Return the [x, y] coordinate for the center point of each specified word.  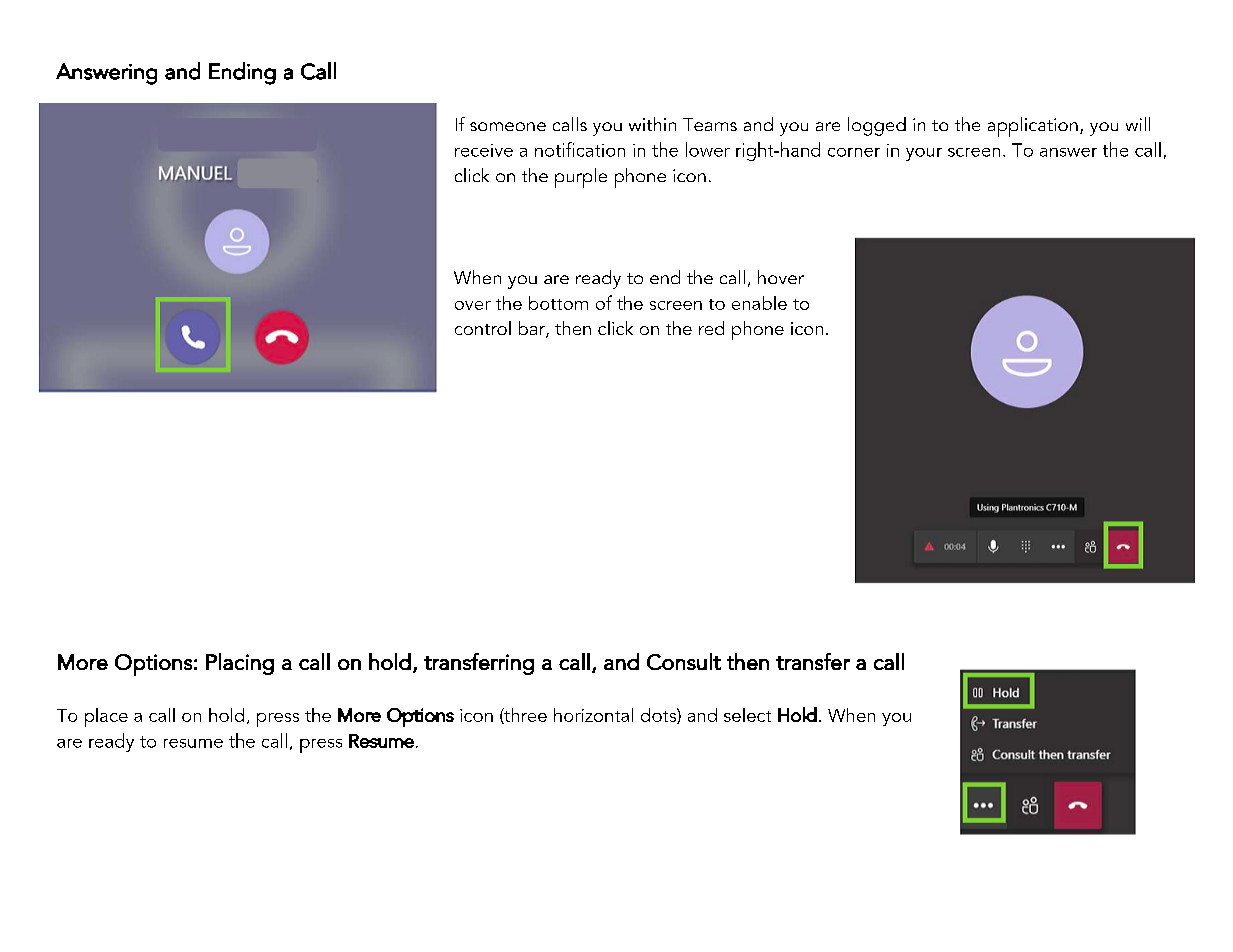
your [924, 154]
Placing [240, 664]
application [1033, 127]
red [711, 328]
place [106, 717]
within [652, 124]
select [747, 715]
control [483, 328]
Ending [242, 73]
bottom [558, 303]
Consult [684, 661]
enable [759, 303]
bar [533, 329]
